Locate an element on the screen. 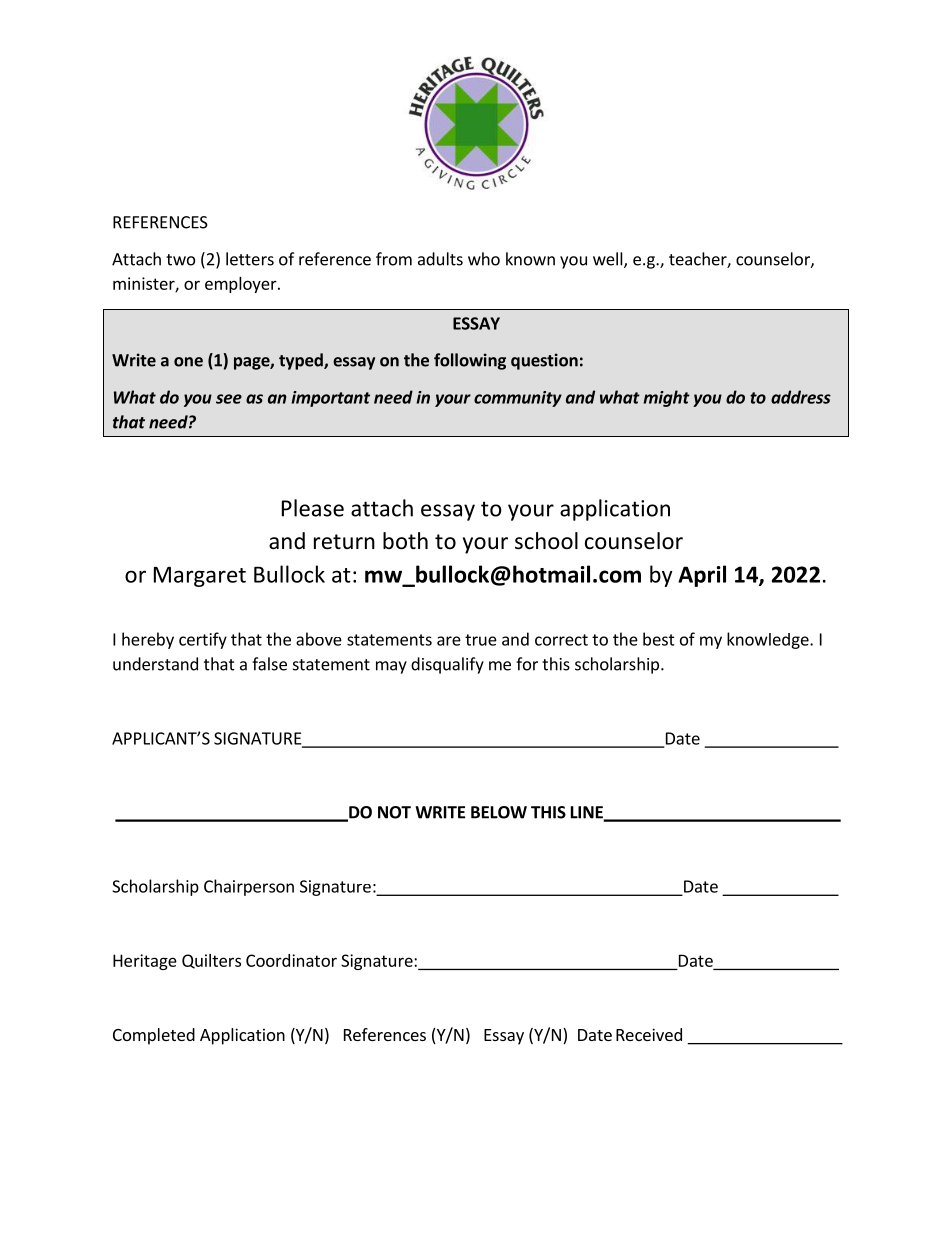 This screenshot has height=1233, width=952. Received is located at coordinates (649, 1034).
